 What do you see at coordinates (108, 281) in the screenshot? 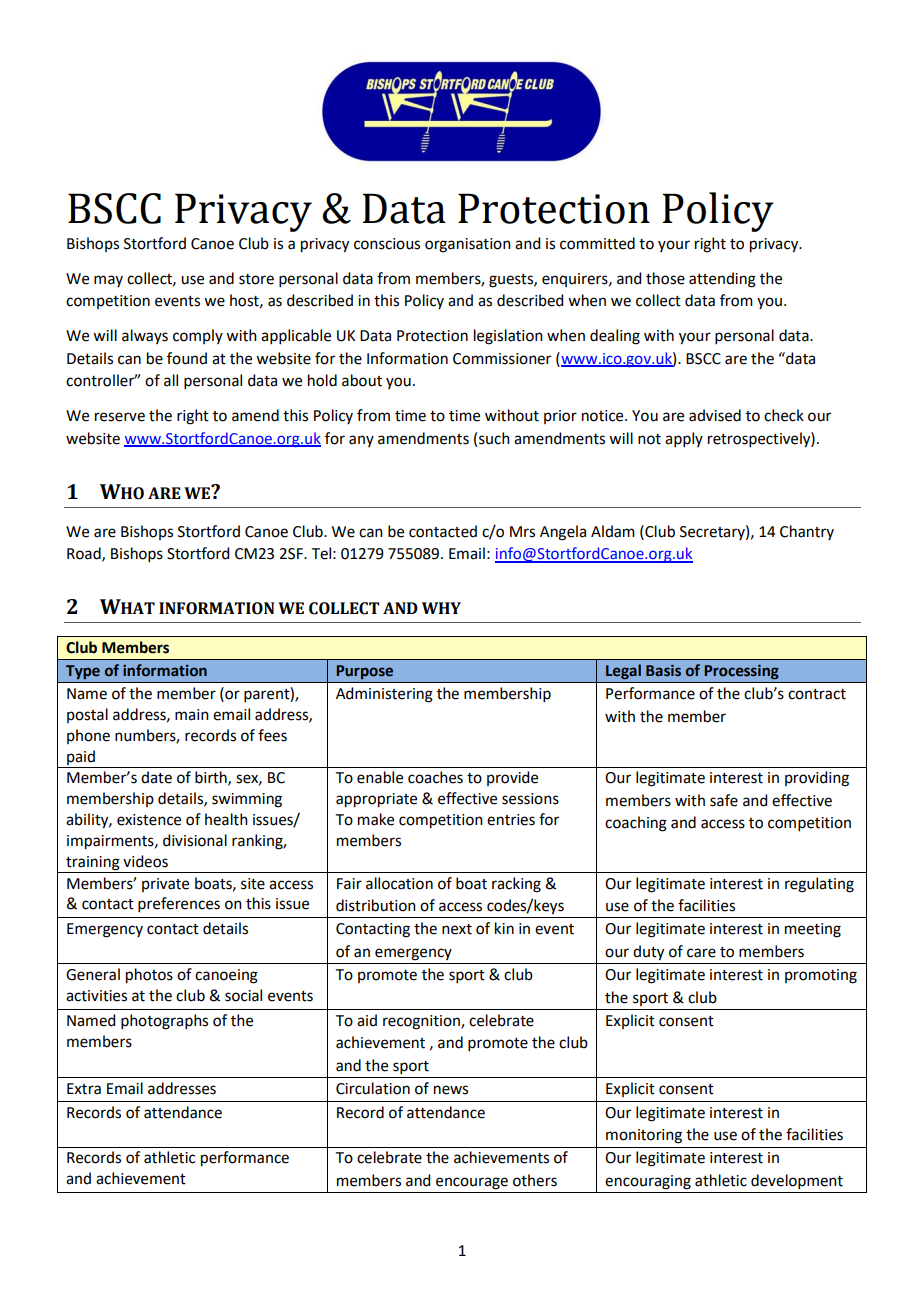
I see `may` at bounding box center [108, 281].
